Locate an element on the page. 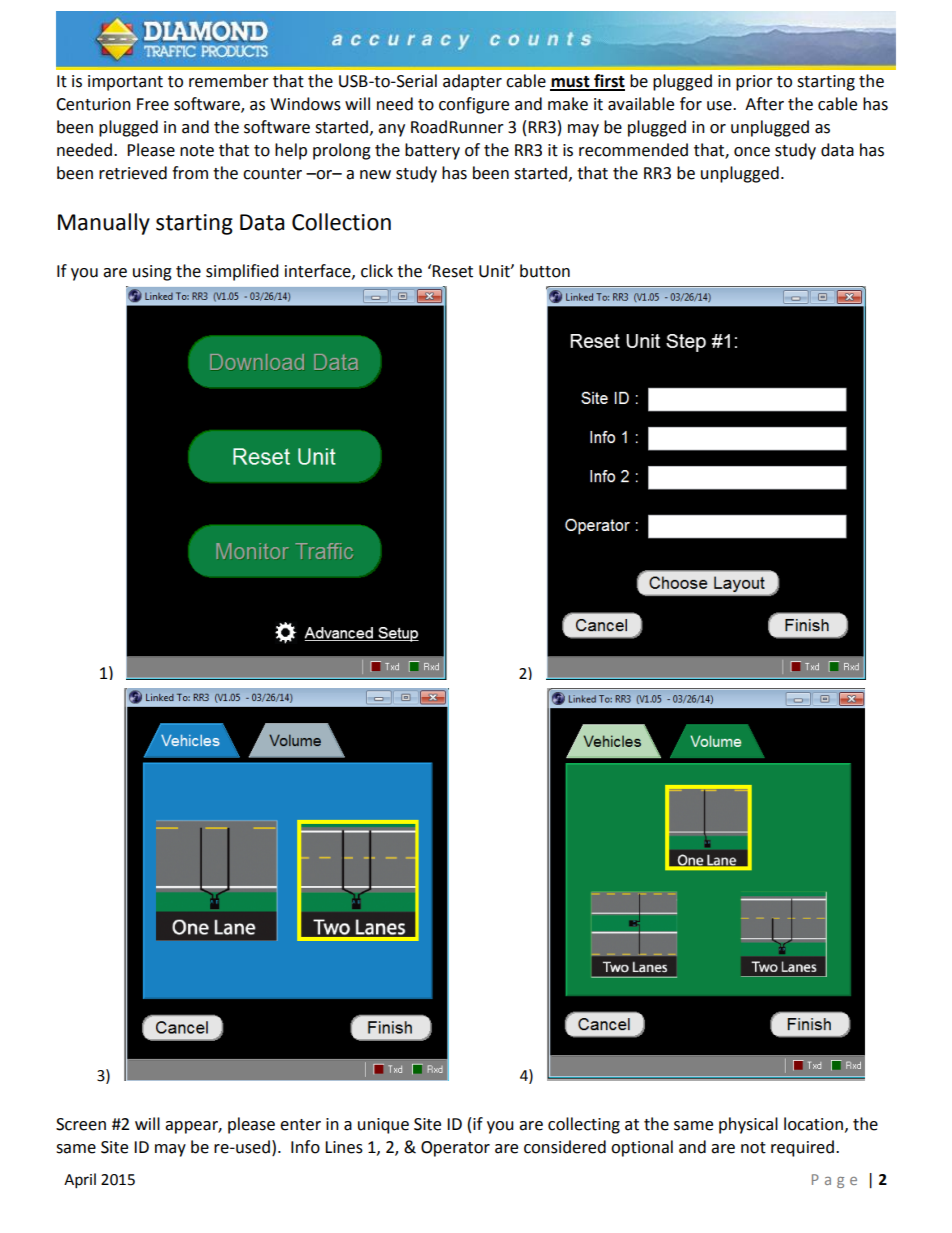 The height and width of the document is (1233, 952). click is located at coordinates (377, 271).
